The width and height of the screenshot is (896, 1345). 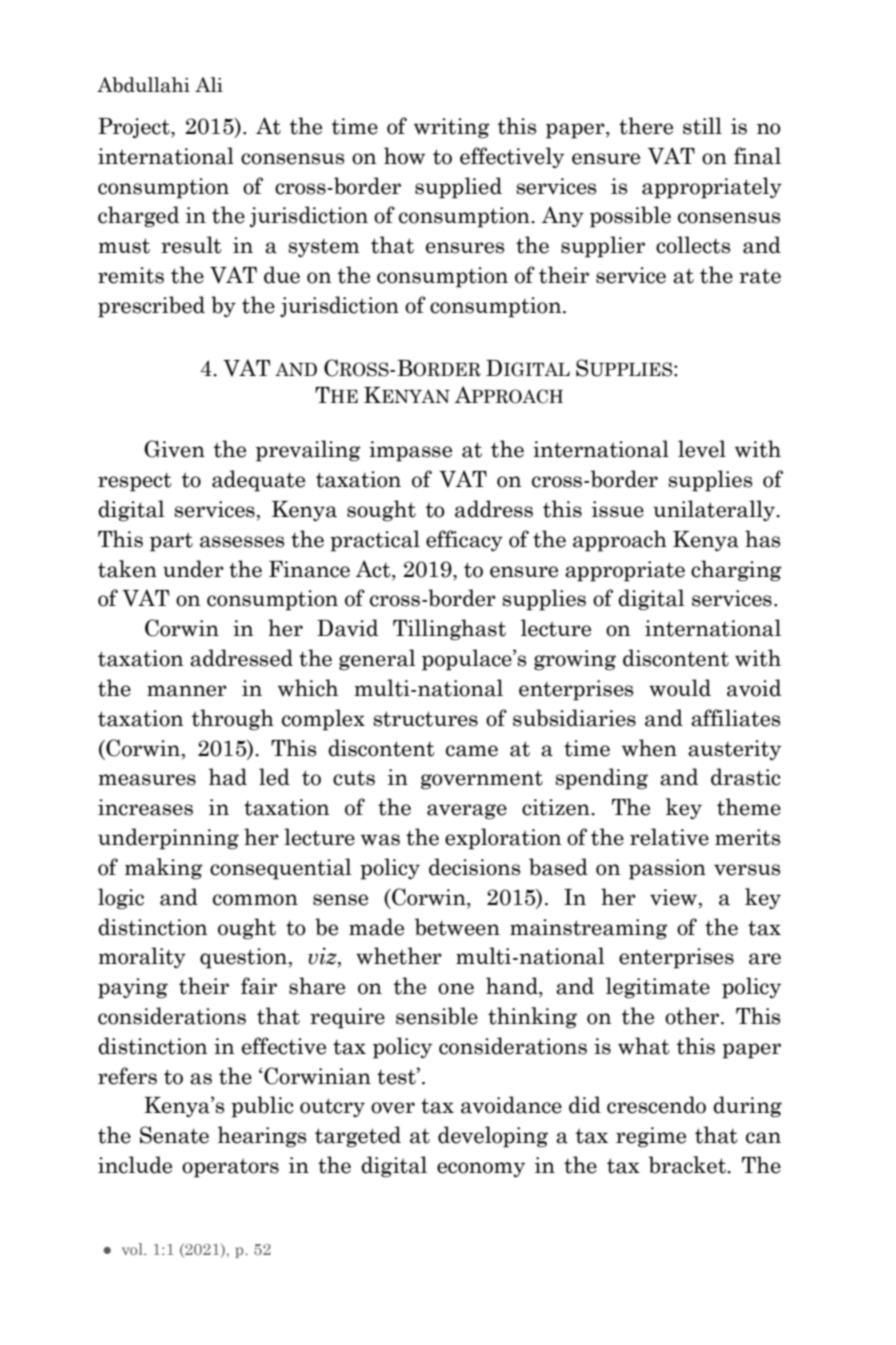 What do you see at coordinates (164, 869) in the screenshot?
I see `making` at bounding box center [164, 869].
